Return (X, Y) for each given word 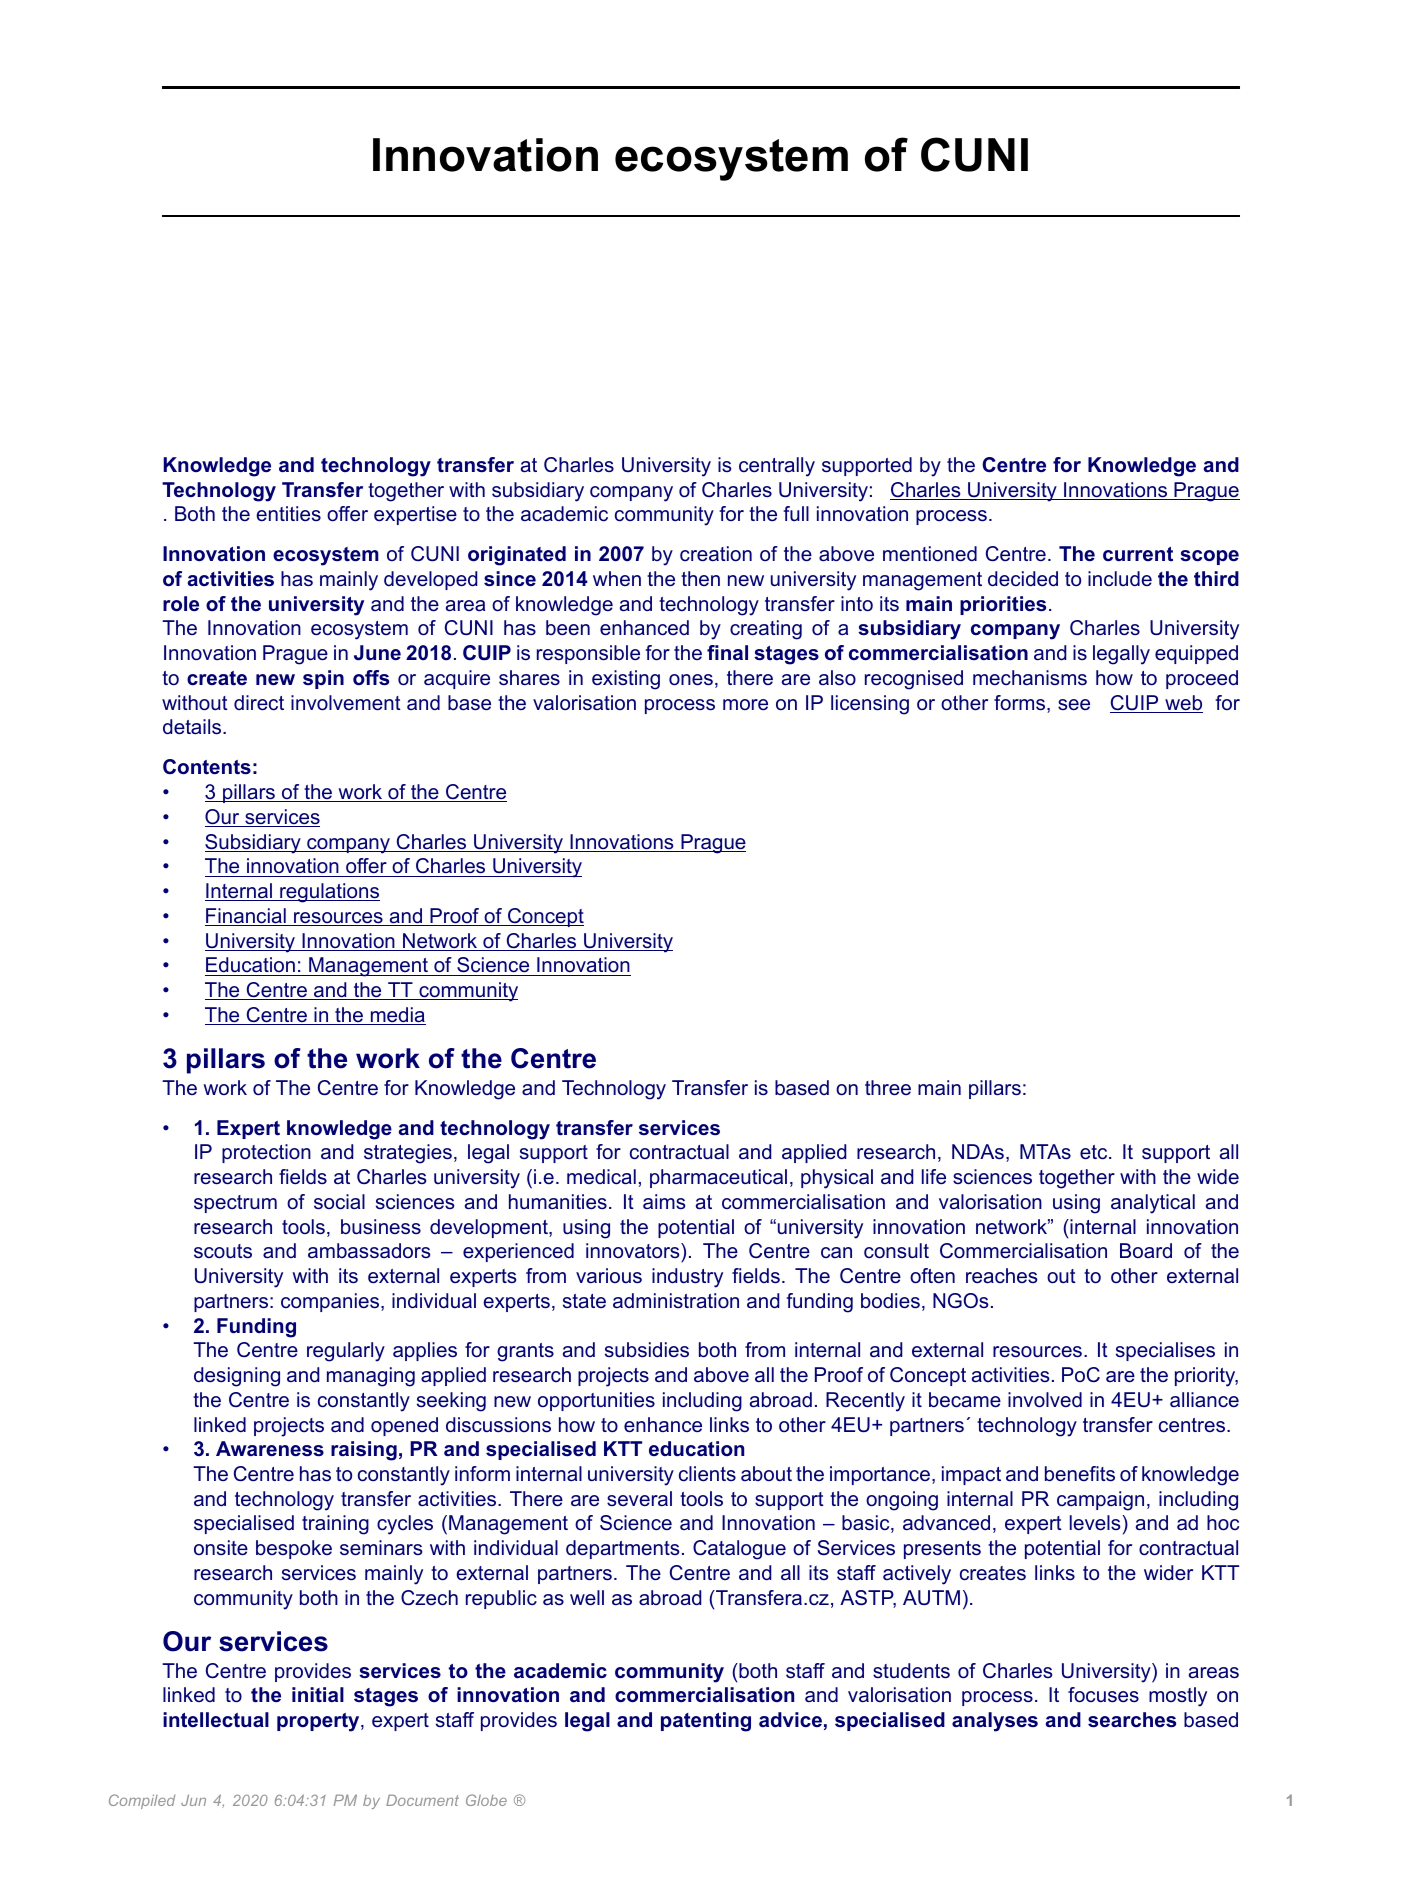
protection (266, 1153)
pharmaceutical (718, 1178)
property (319, 1722)
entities (288, 513)
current (1138, 554)
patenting (706, 1722)
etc (1095, 1152)
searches (1132, 1720)
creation (716, 554)
